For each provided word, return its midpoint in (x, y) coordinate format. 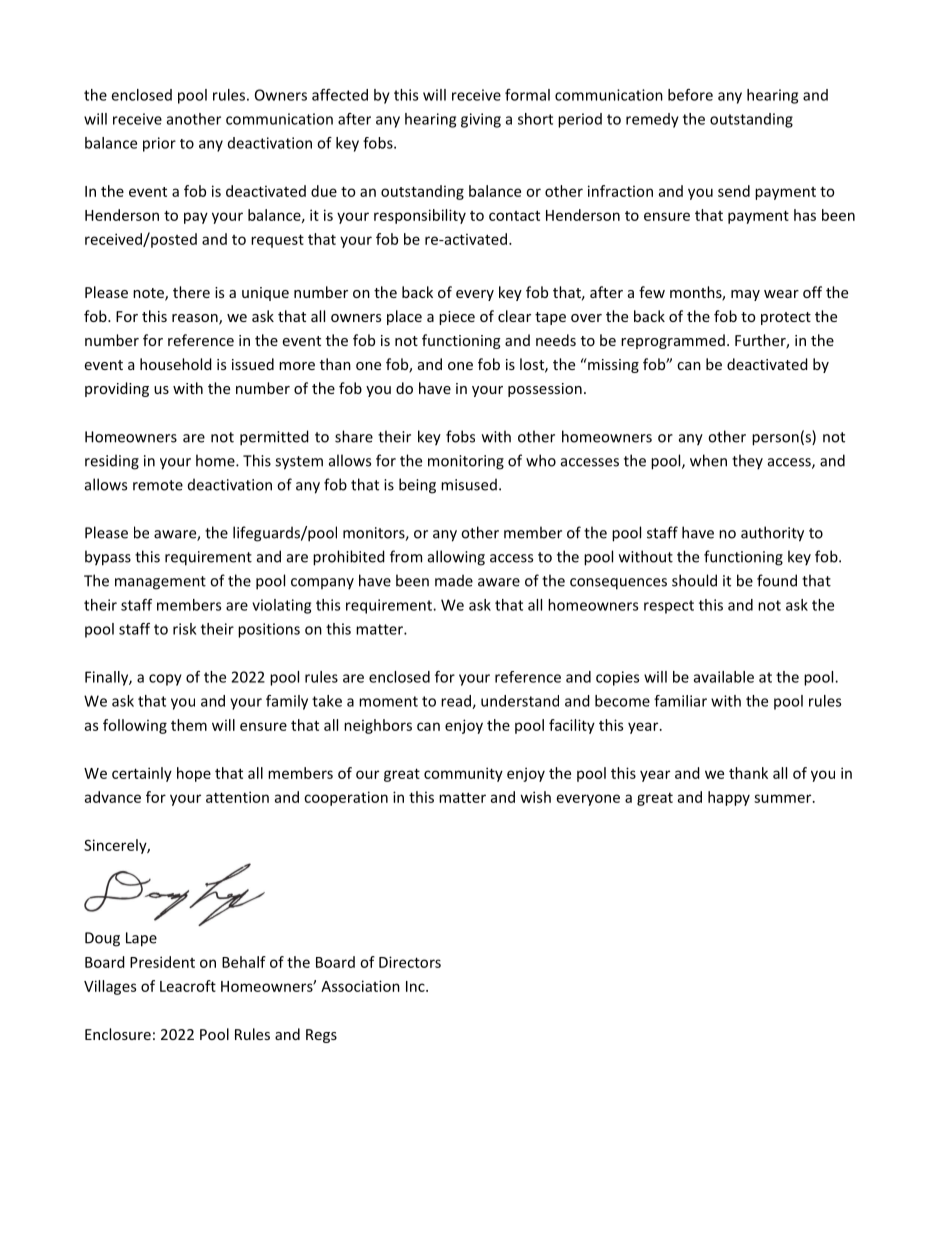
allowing (456, 558)
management (160, 583)
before (690, 95)
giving (481, 120)
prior (159, 144)
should (694, 580)
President (162, 962)
